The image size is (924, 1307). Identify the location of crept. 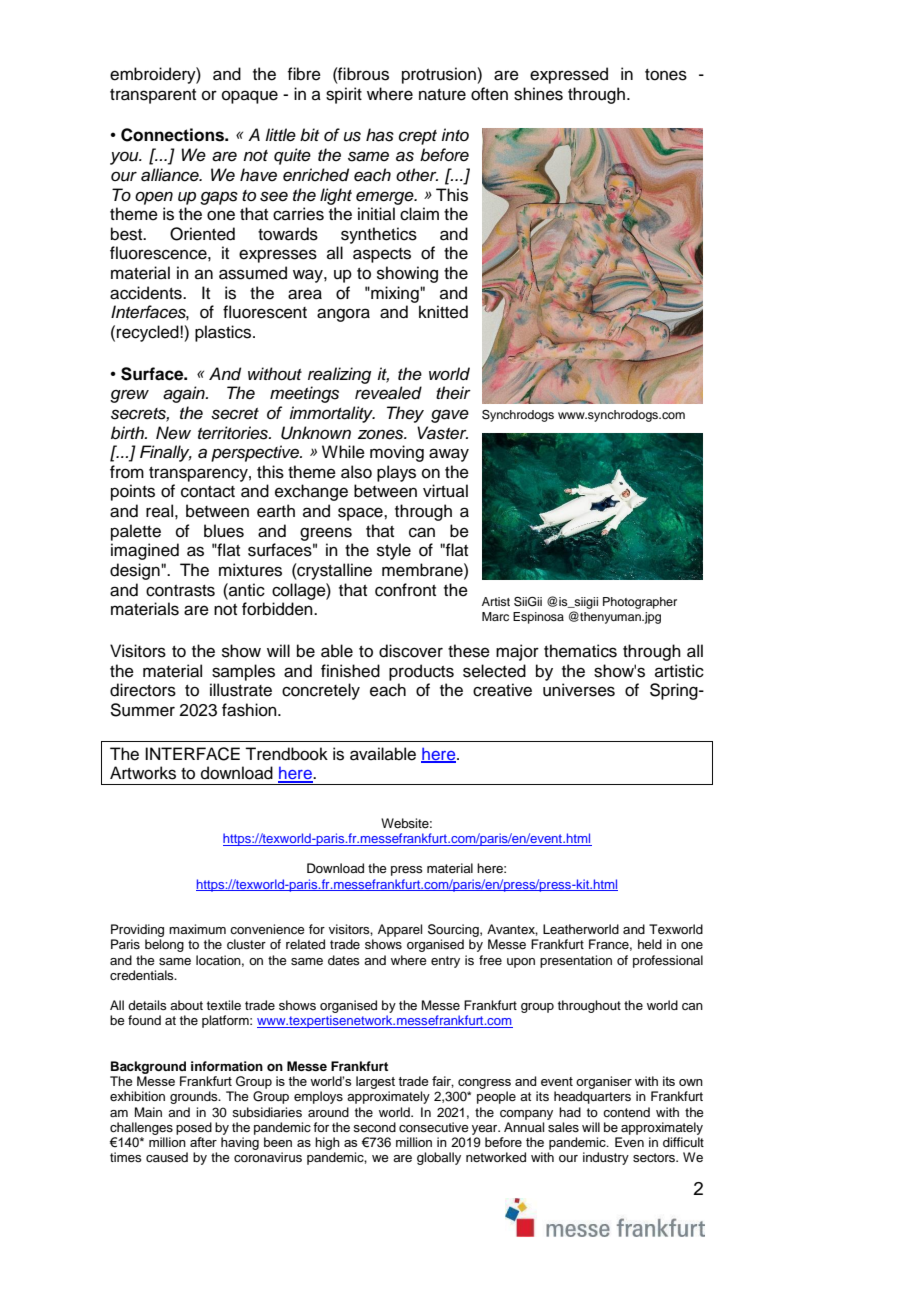
(418, 137).
